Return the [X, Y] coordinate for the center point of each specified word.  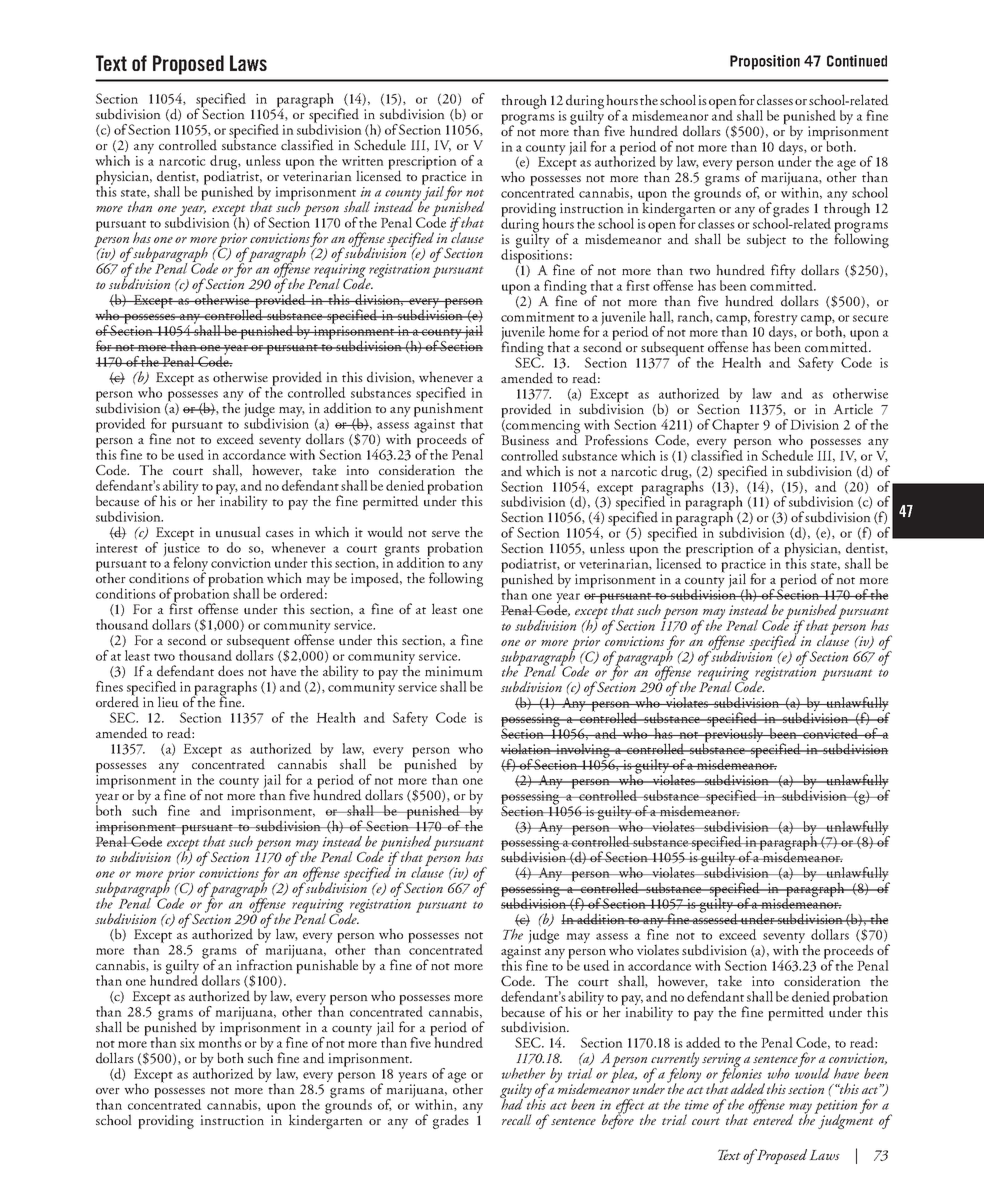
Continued [857, 61]
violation [527, 748]
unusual [238, 532]
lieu [168, 702]
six [187, 1043]
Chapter [735, 426]
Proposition [765, 62]
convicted [830, 733]
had [513, 1103]
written [363, 161]
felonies [742, 1075]
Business [525, 440]
